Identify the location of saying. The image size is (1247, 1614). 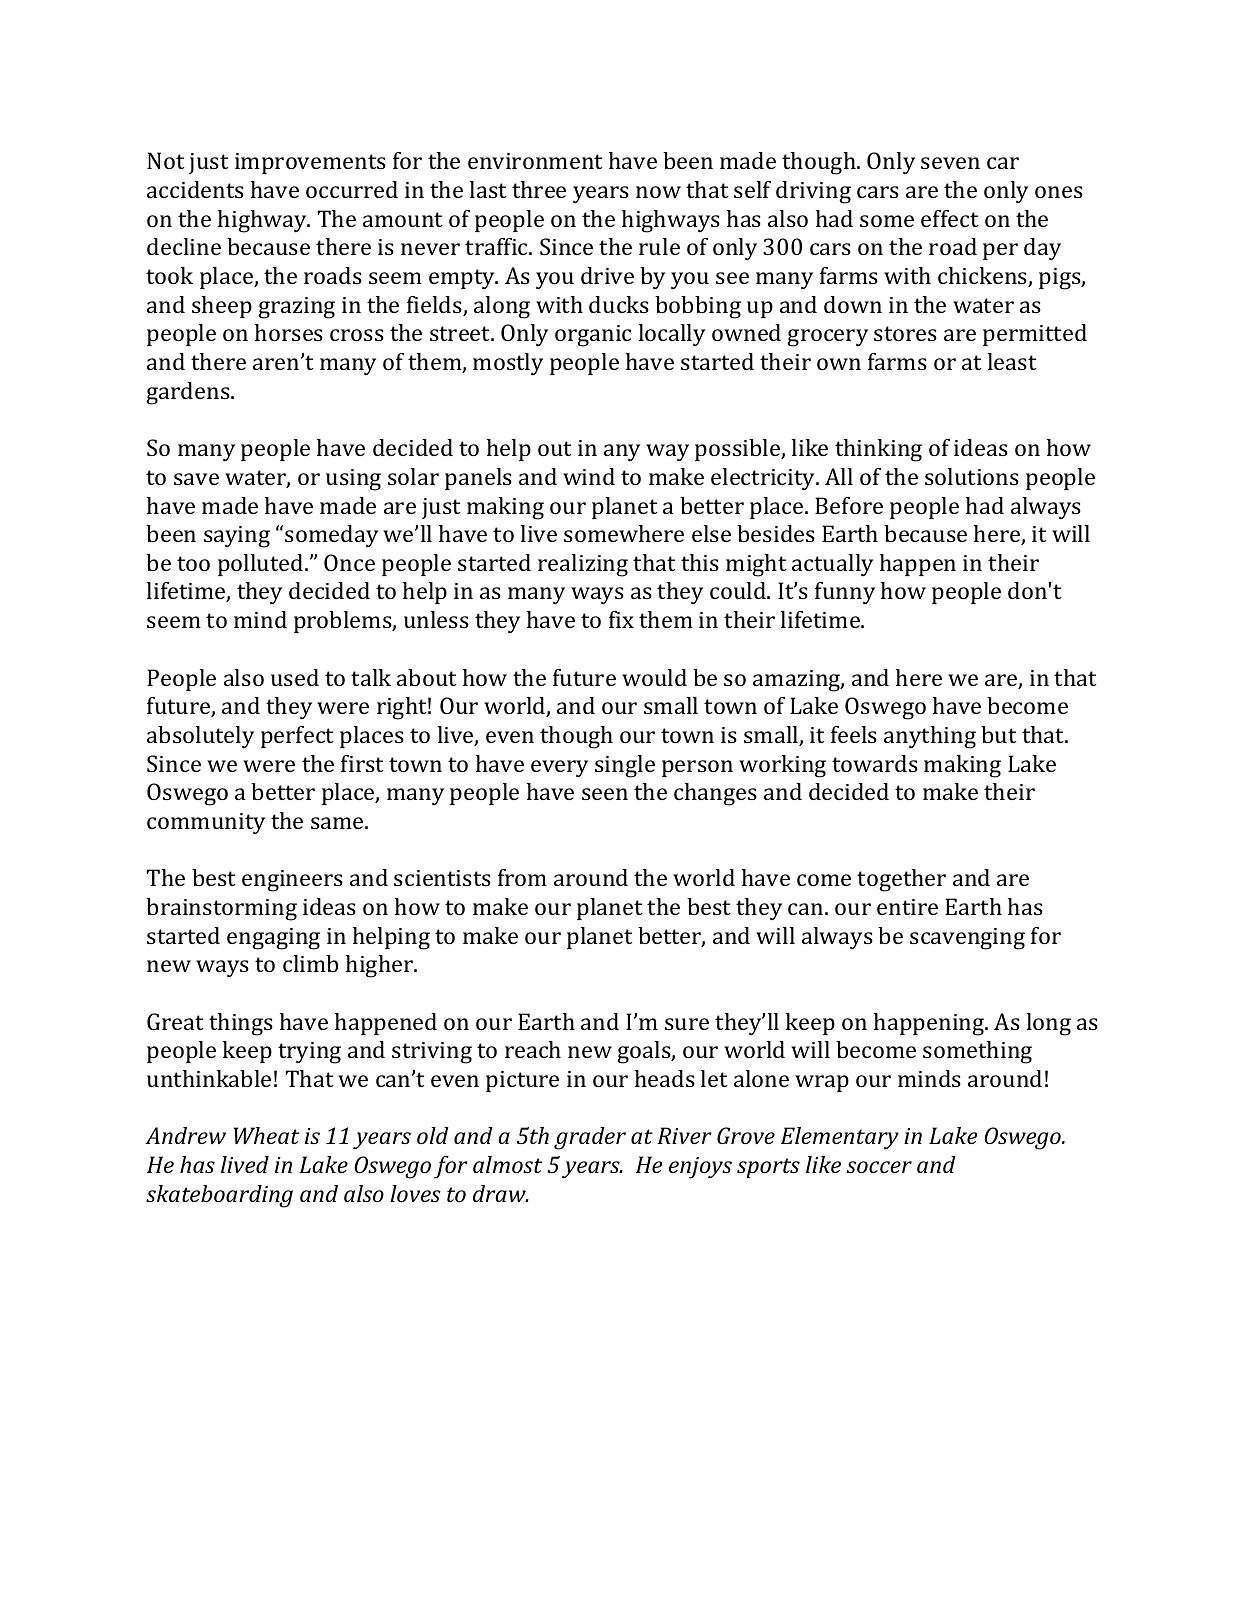
(237, 537).
